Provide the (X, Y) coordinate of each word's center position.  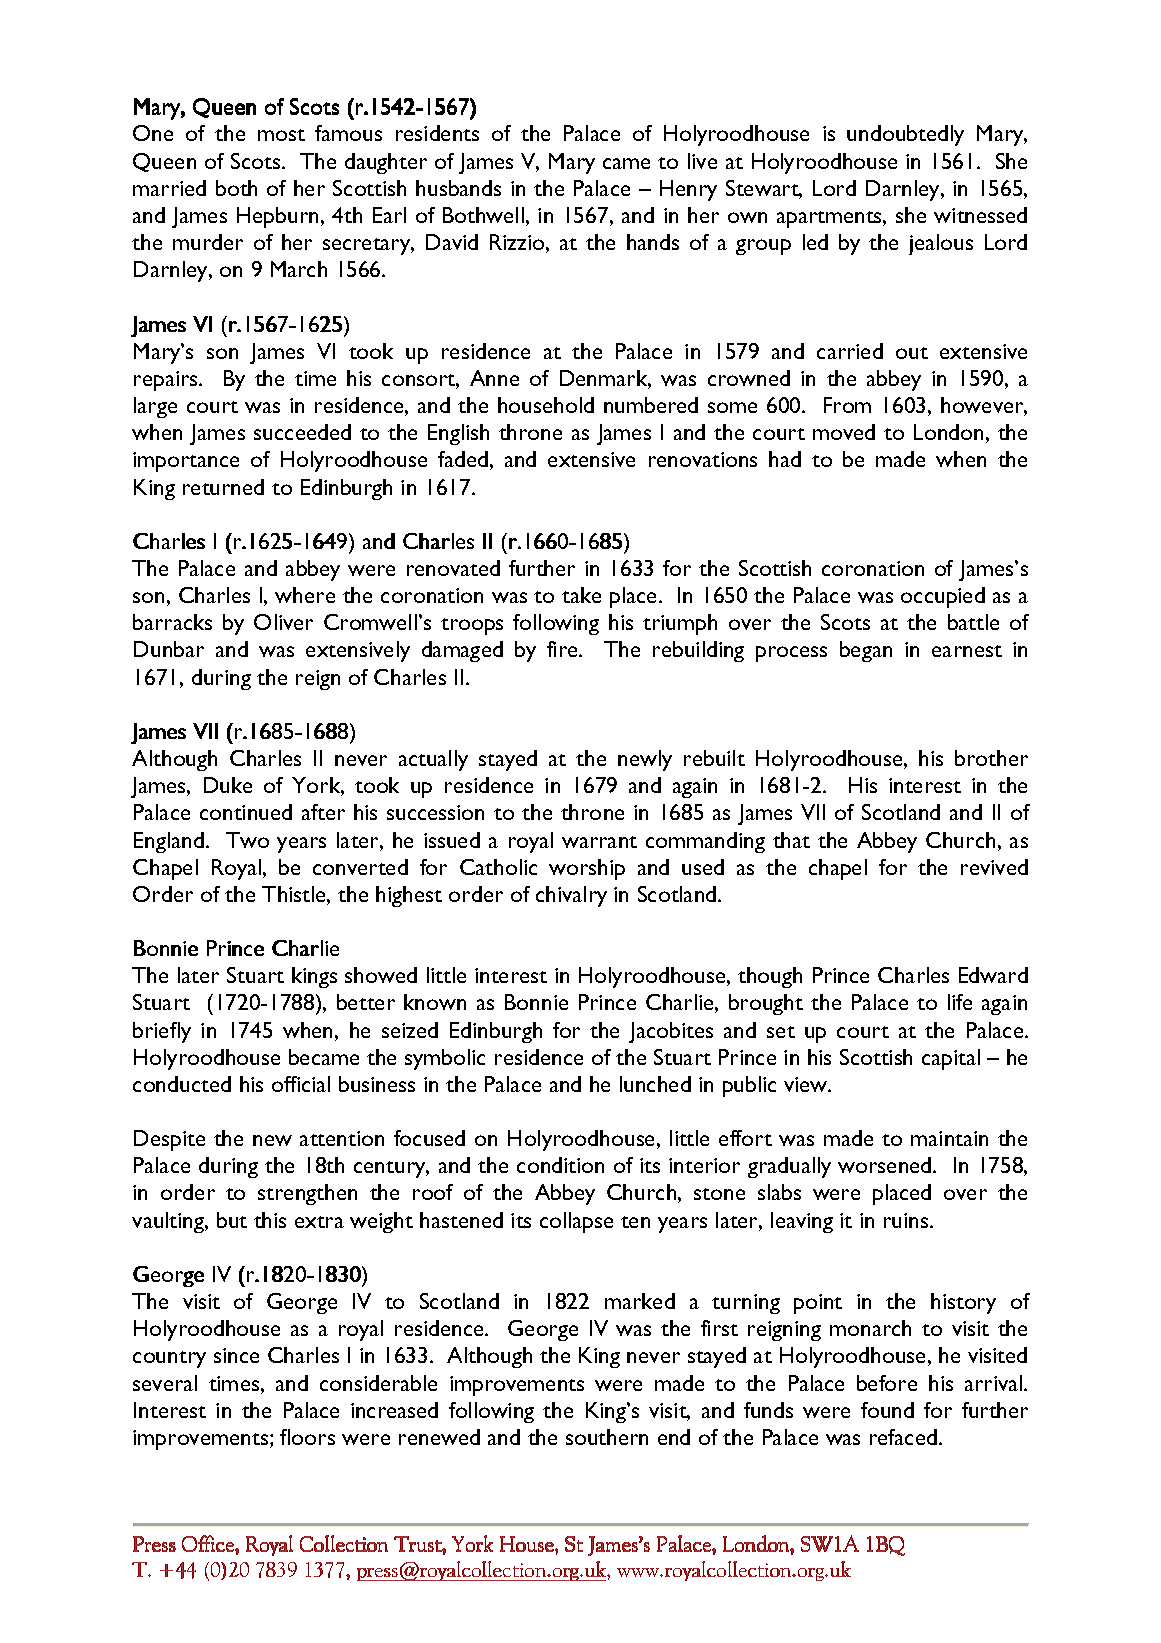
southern (607, 1437)
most (281, 135)
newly (645, 760)
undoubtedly (905, 135)
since (236, 1355)
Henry (688, 190)
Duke (228, 785)
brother (991, 758)
